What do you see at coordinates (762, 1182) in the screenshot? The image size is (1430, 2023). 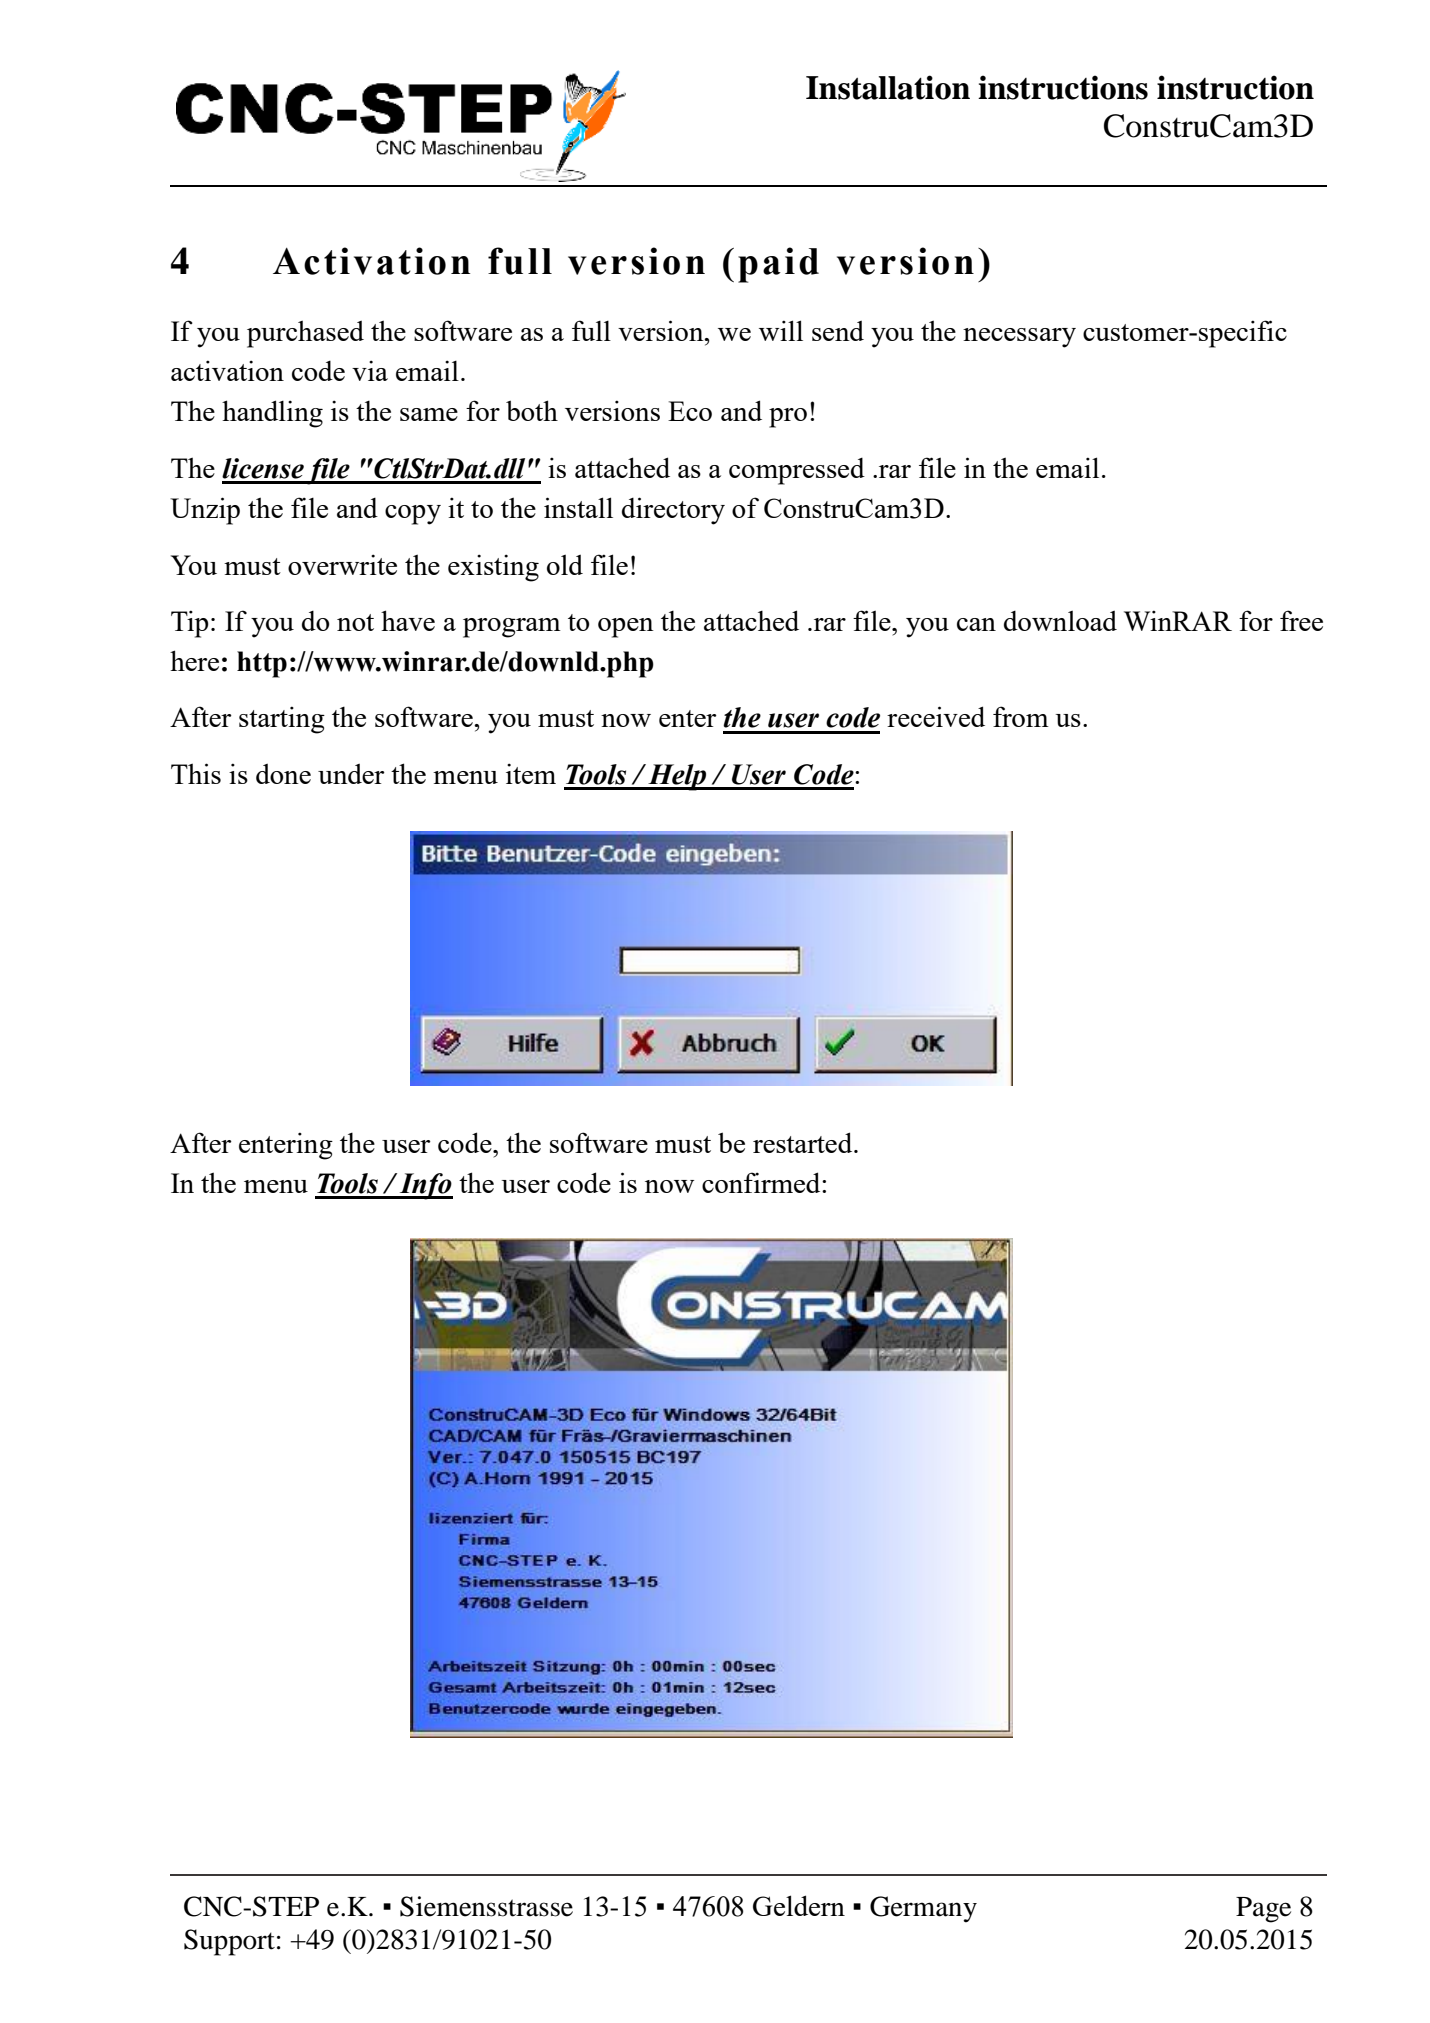 I see `confirmed` at bounding box center [762, 1182].
